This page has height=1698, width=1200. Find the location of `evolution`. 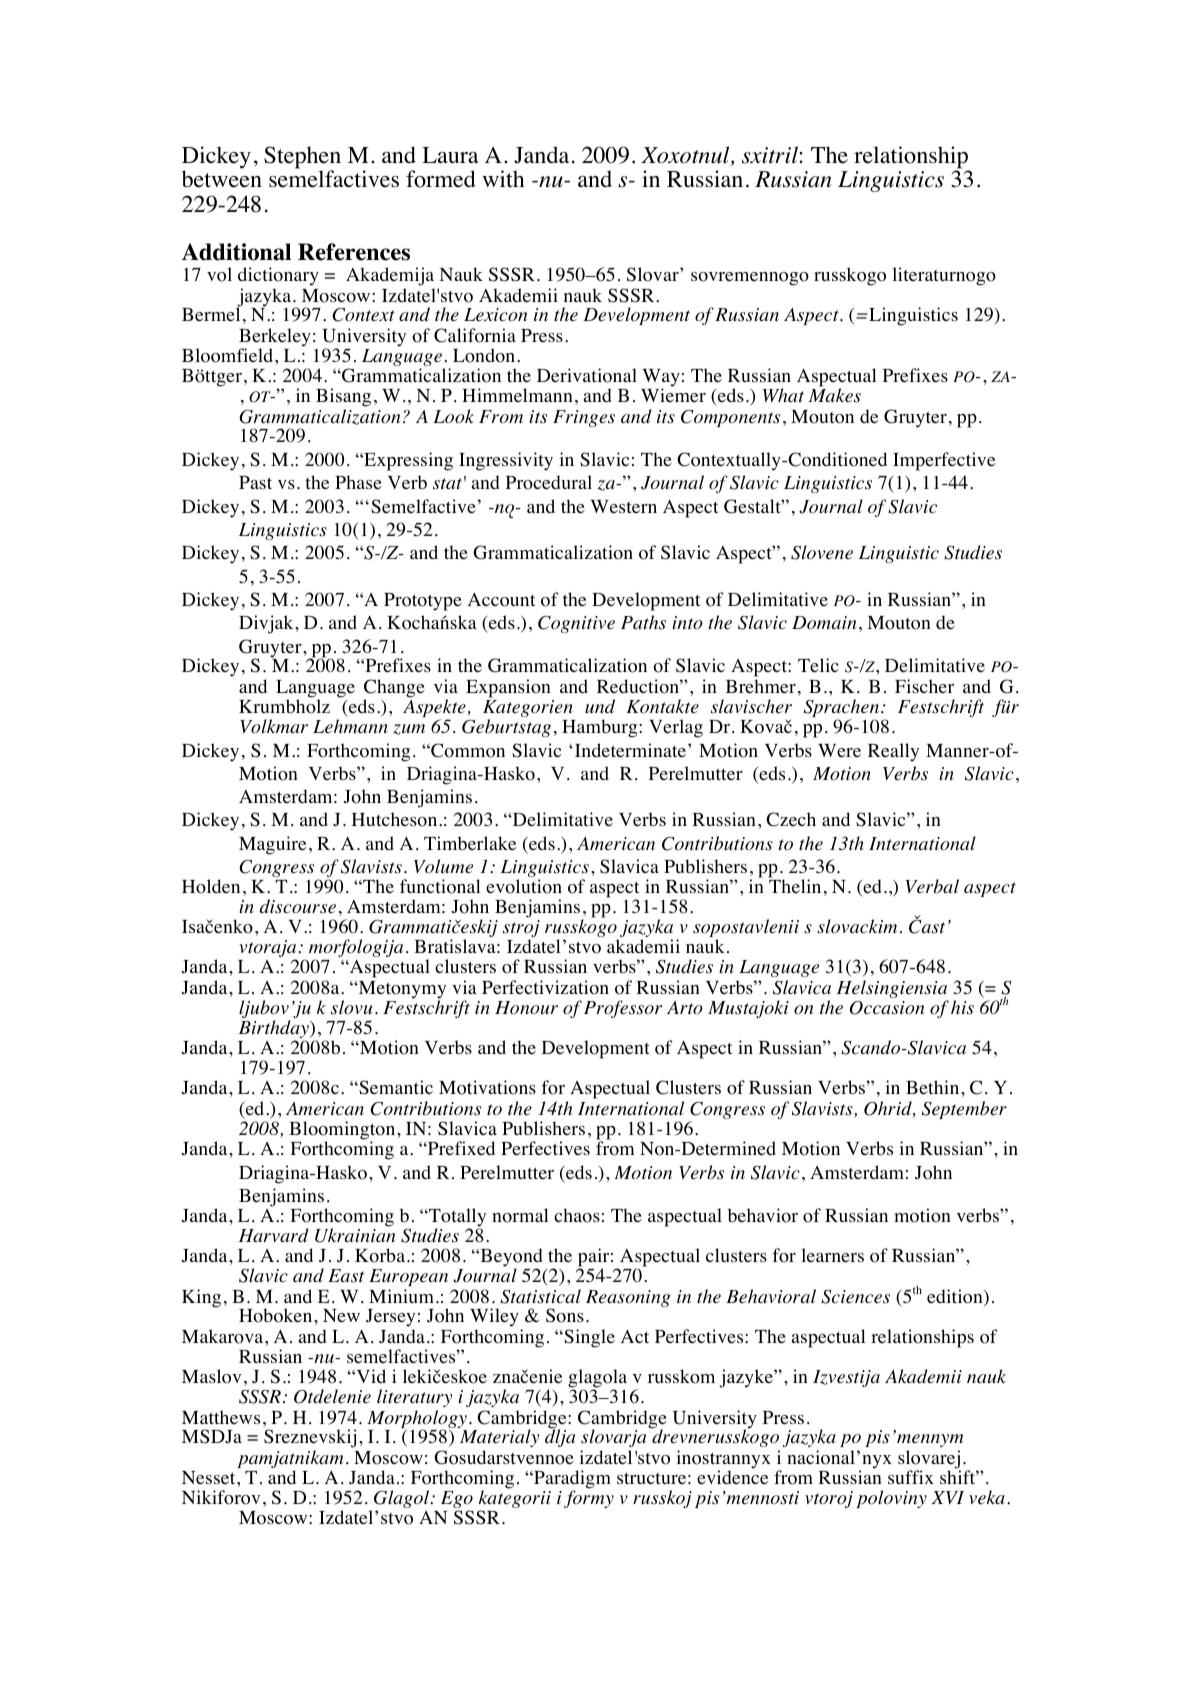

evolution is located at coordinates (524, 886).
